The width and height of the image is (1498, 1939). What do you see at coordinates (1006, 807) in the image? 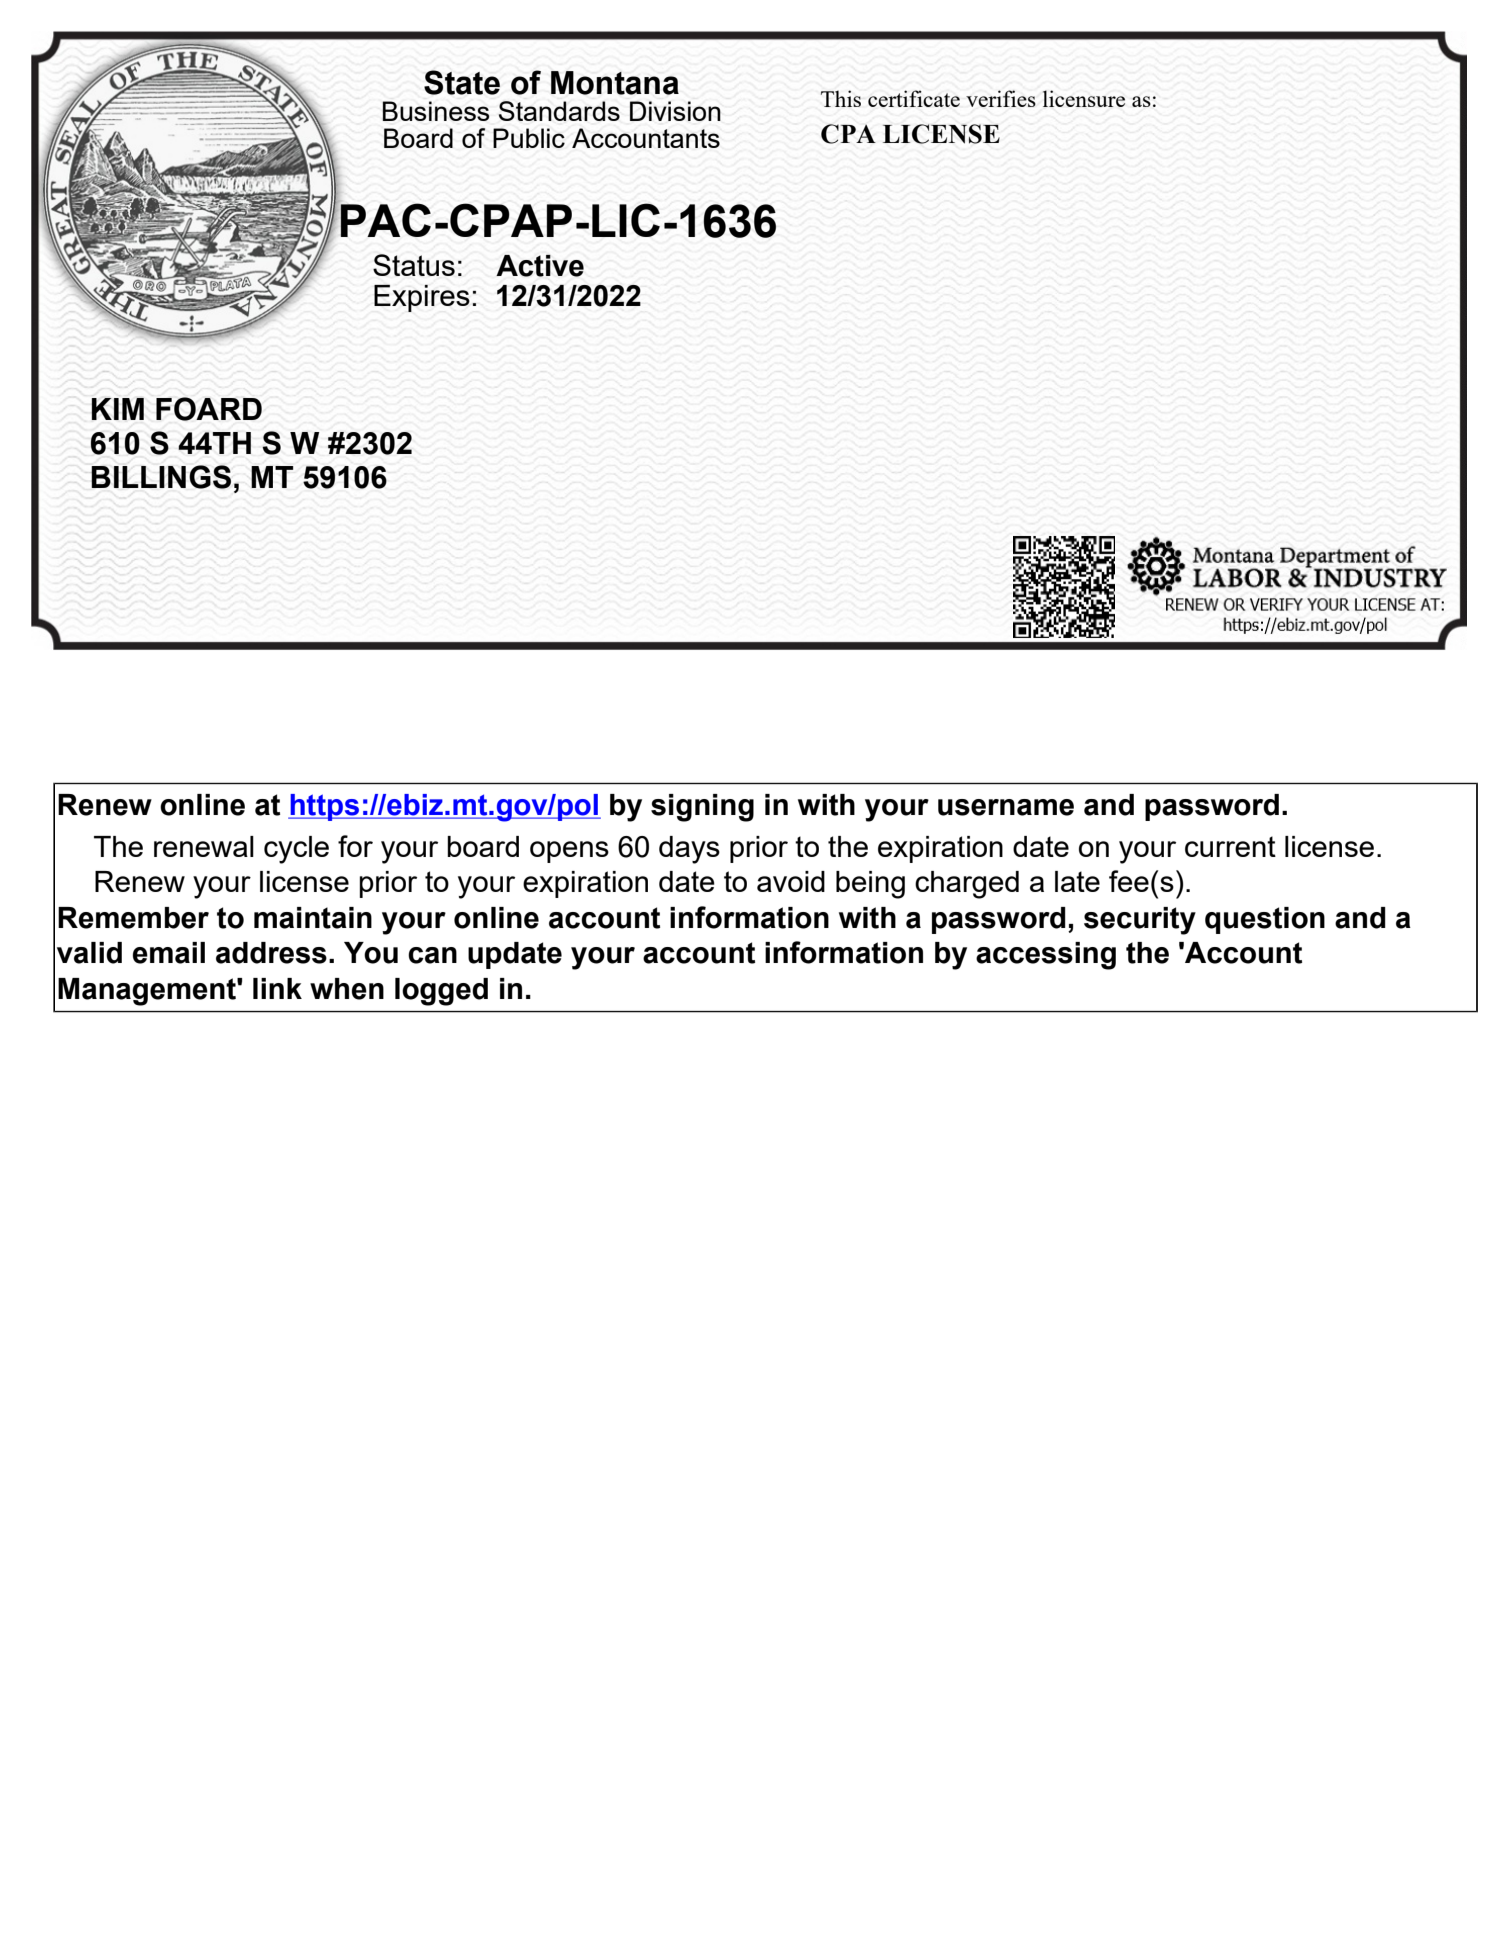
I see `username` at bounding box center [1006, 807].
